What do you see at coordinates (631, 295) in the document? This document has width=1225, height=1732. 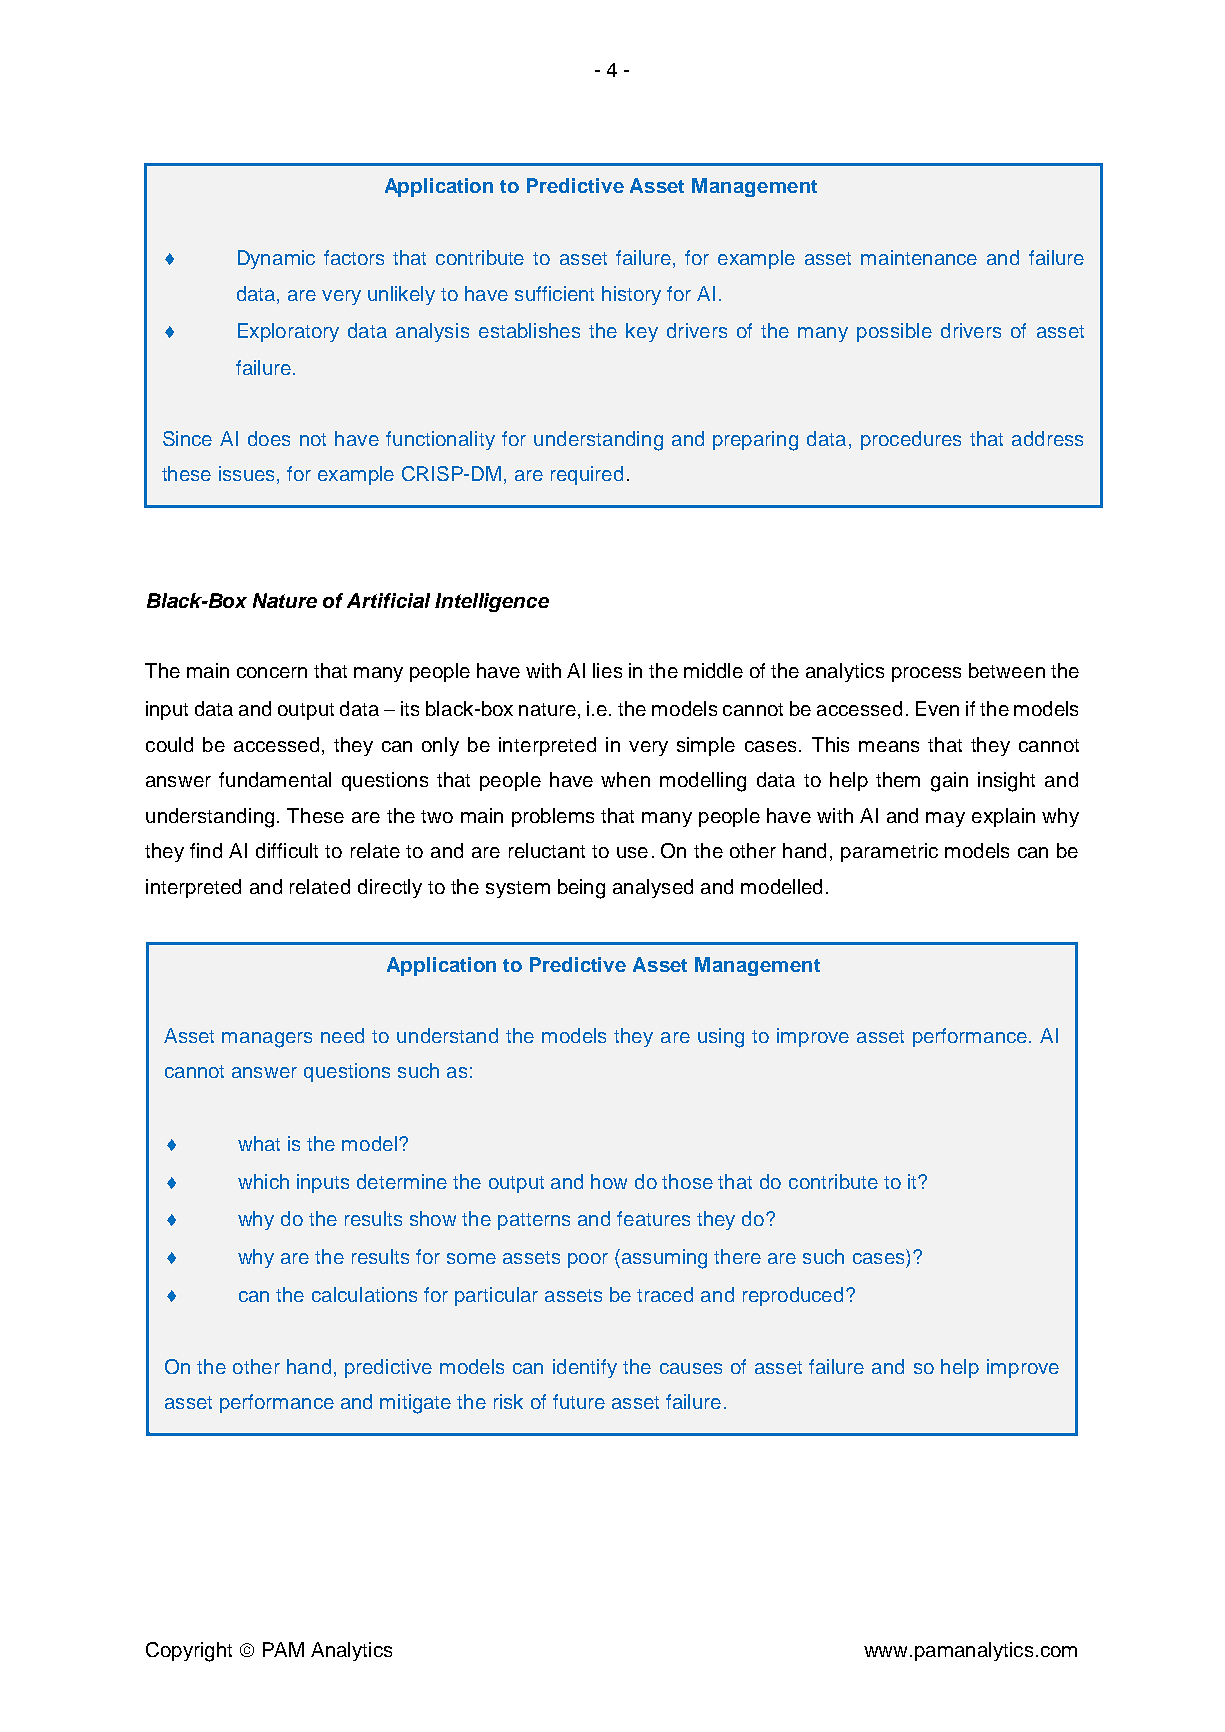 I see `history` at bounding box center [631, 295].
